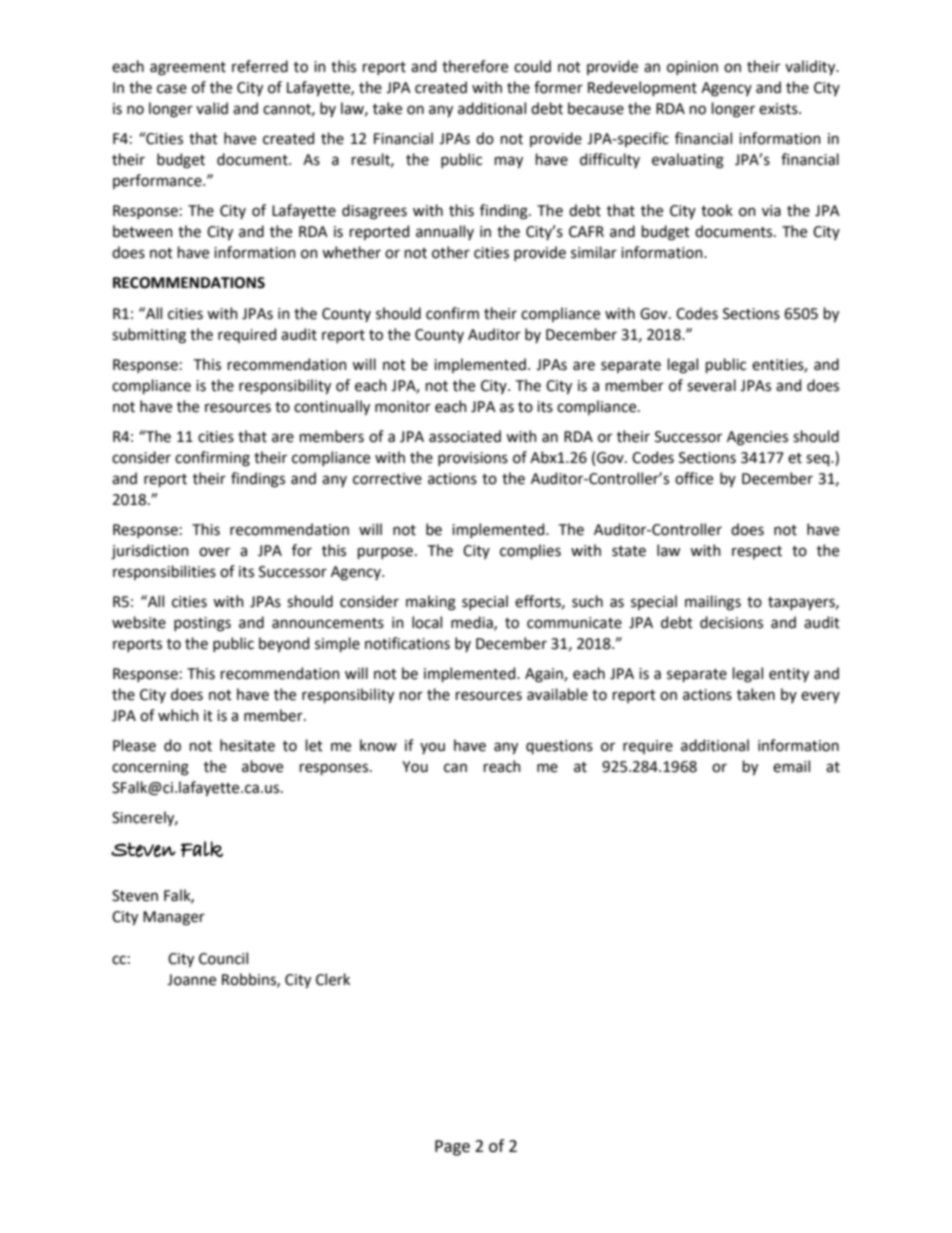  I want to click on media, so click(473, 623).
